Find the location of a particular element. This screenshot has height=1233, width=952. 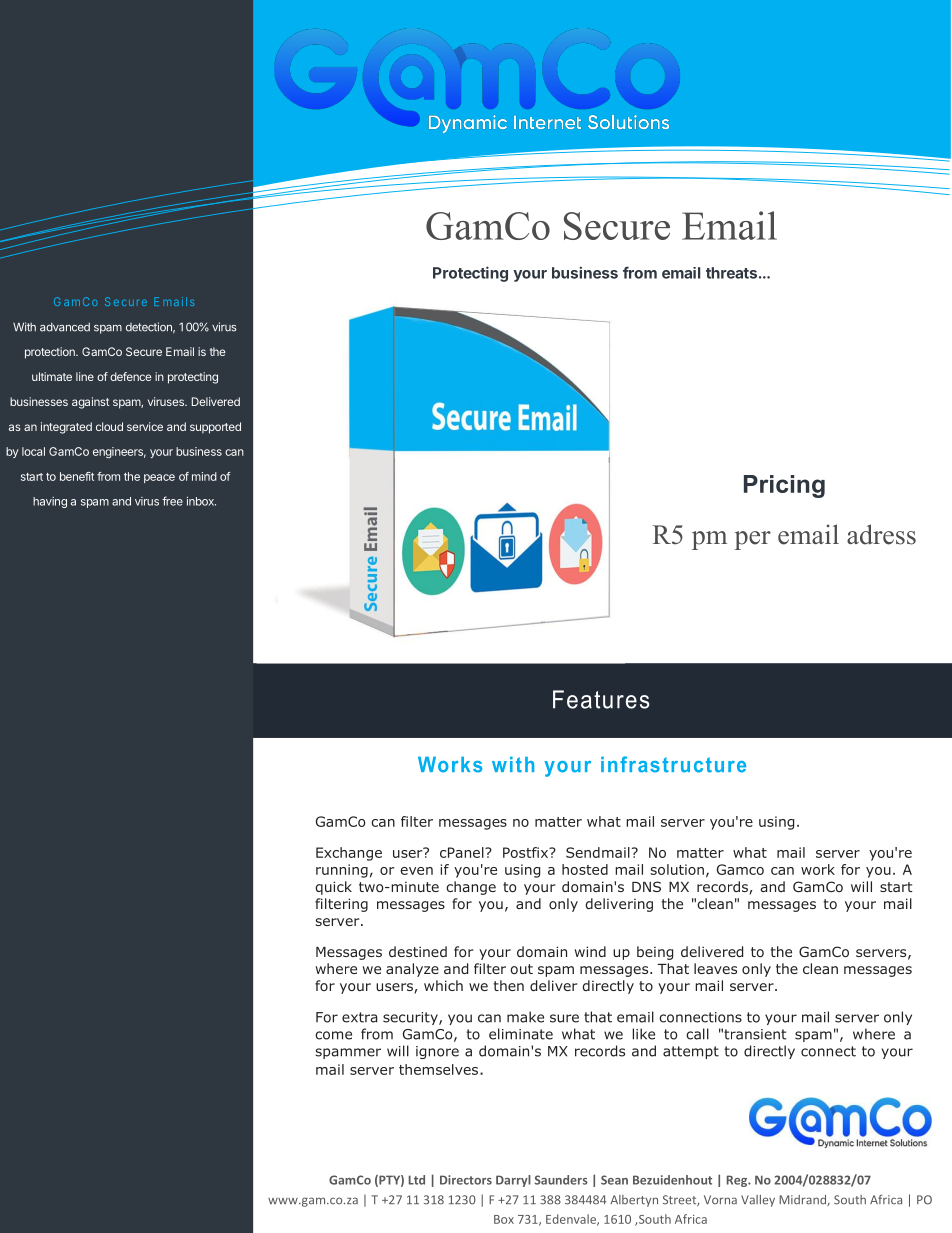

Features is located at coordinates (601, 699).
